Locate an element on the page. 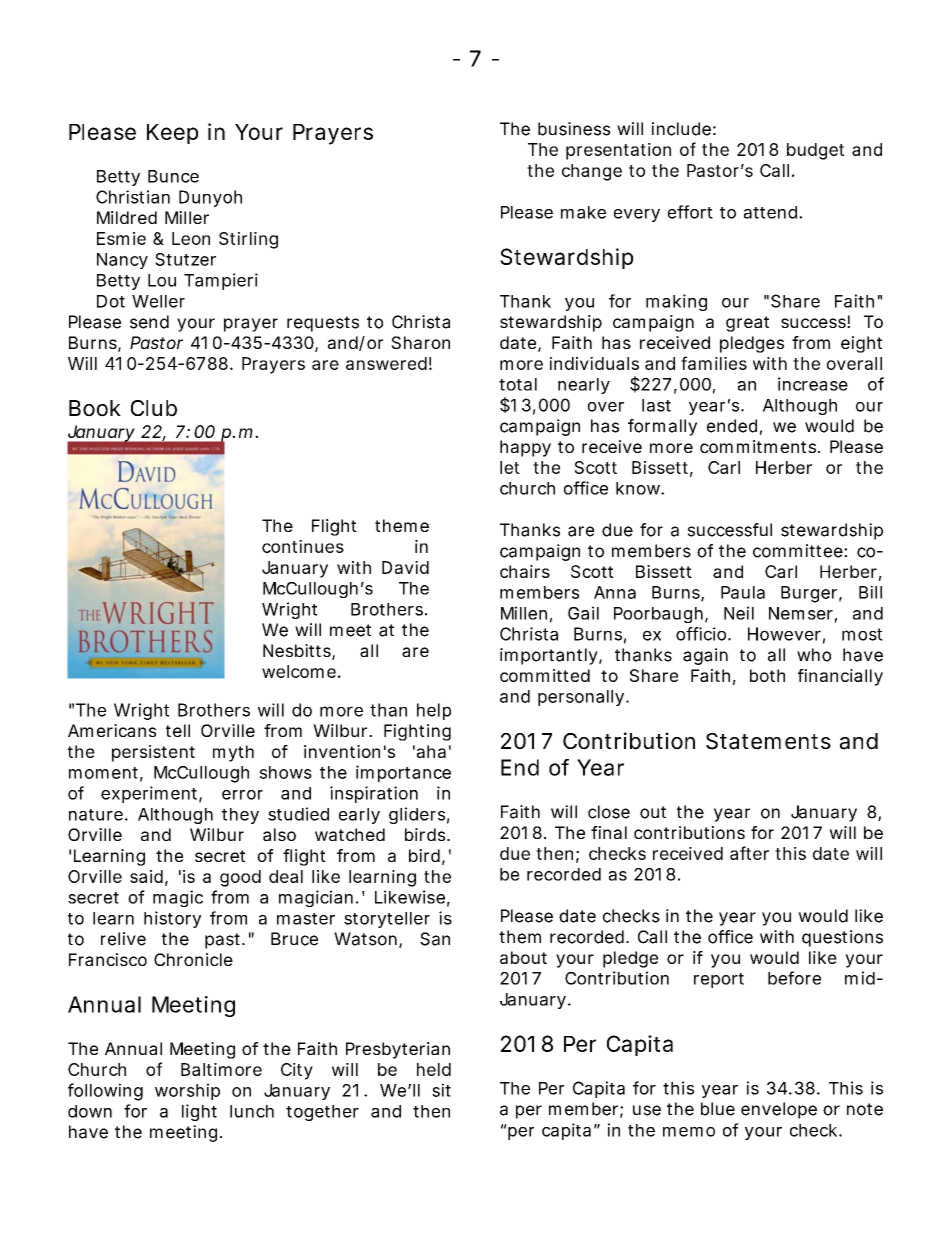 This page has width=952, height=1233. gliders is located at coordinates (417, 815).
